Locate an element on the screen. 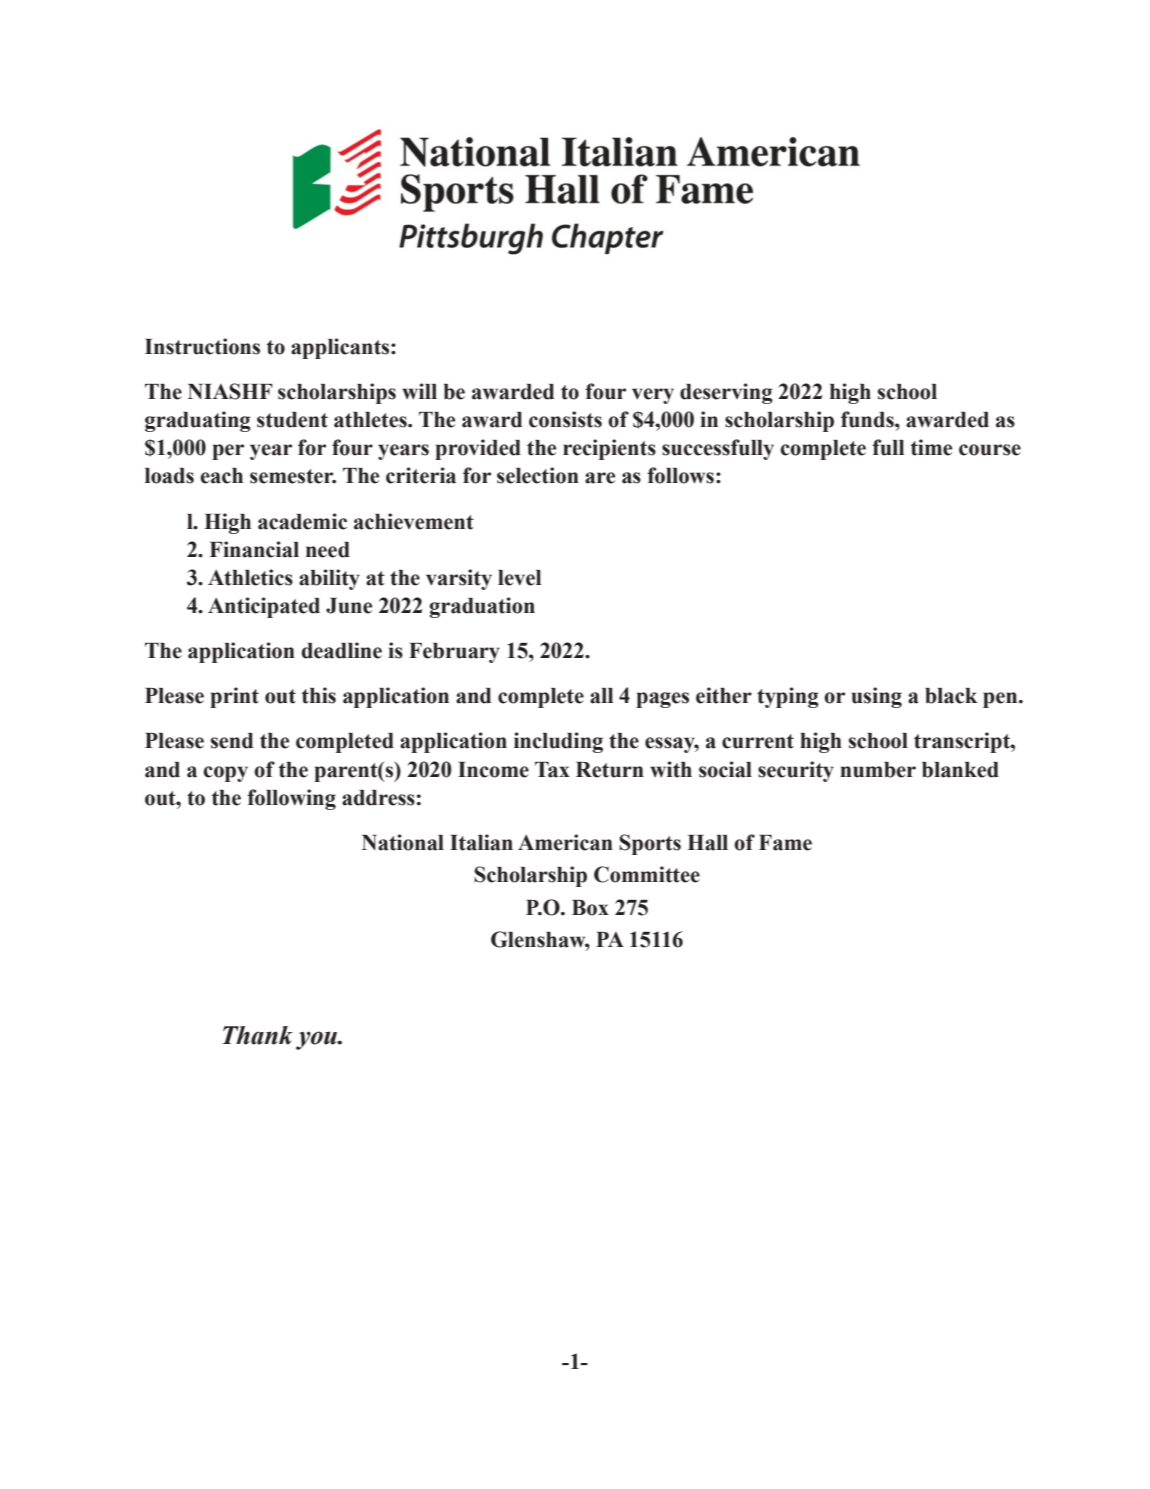  deadline is located at coordinates (341, 650).
